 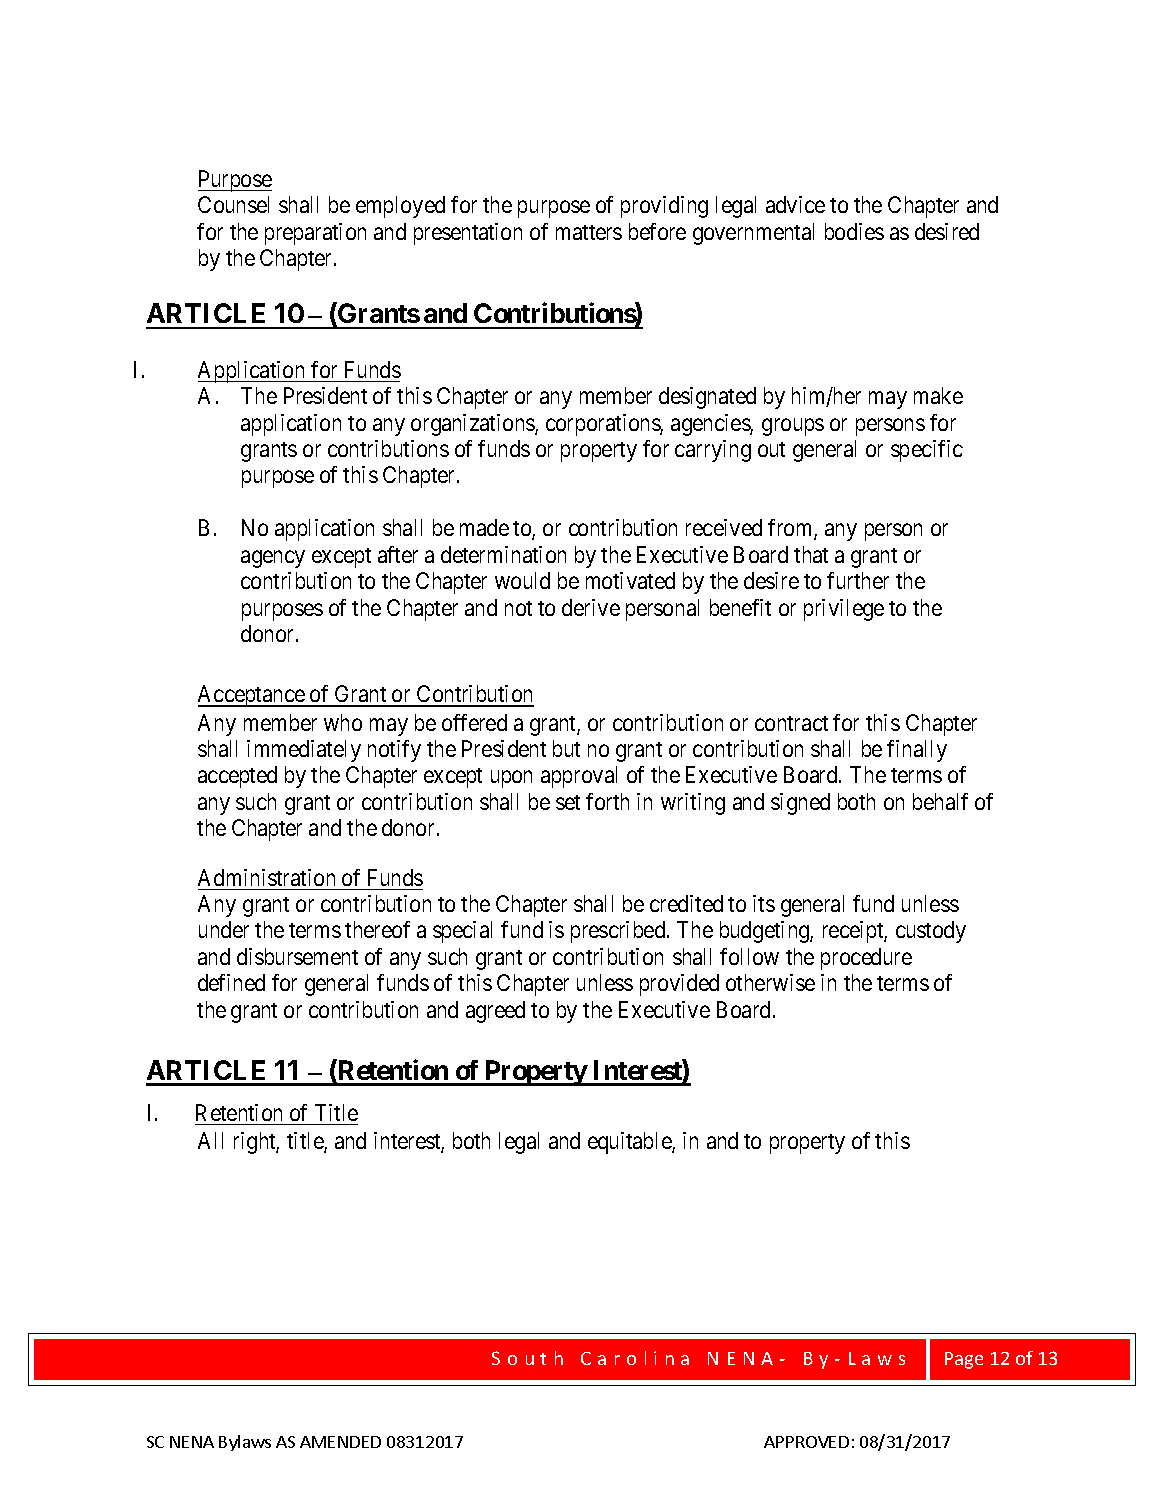 I want to click on carrying, so click(x=713, y=451).
